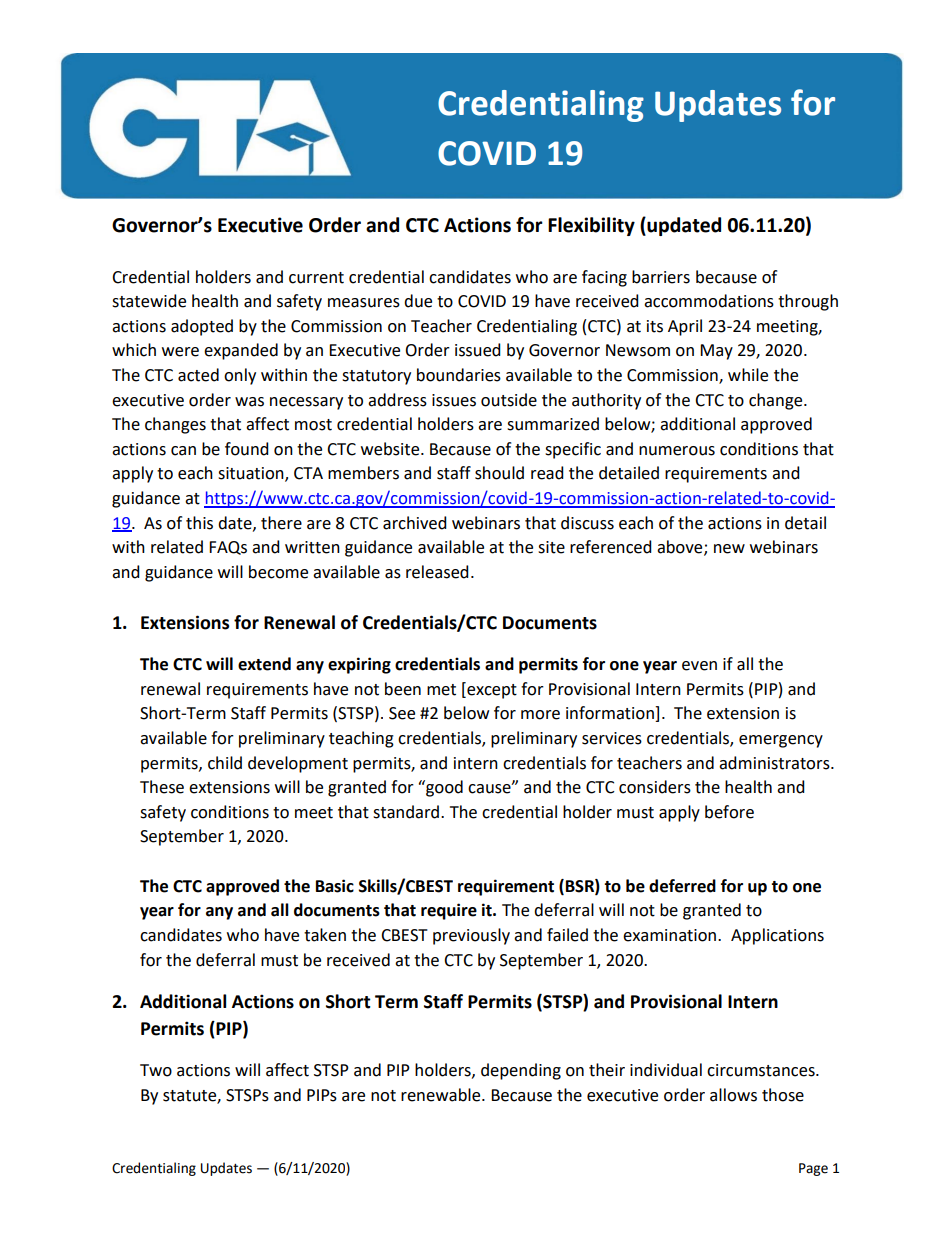 The height and width of the image is (1233, 952). Describe the element at coordinates (677, 451) in the image. I see `numerous` at that location.
